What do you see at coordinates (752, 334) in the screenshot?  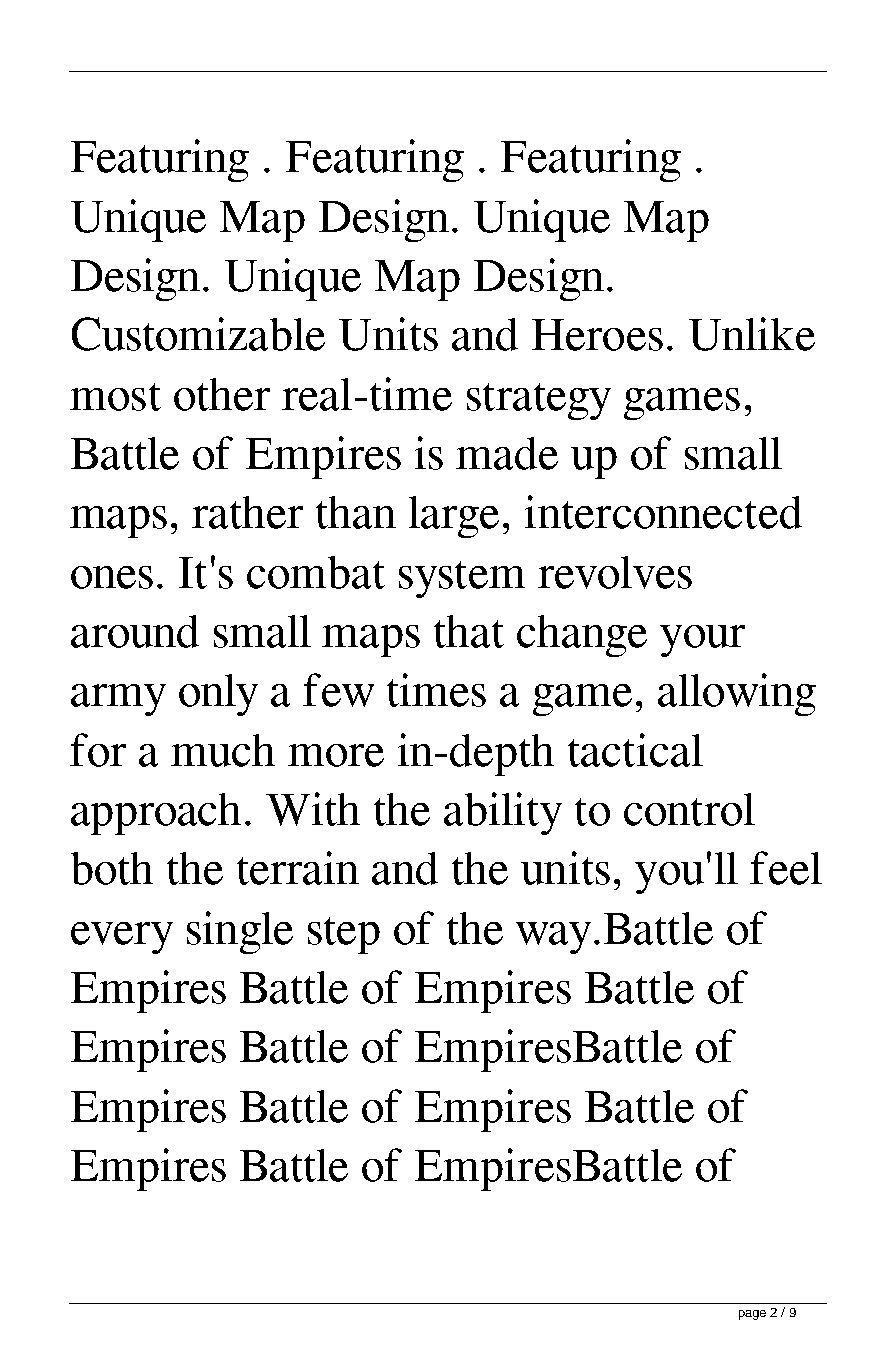 I see `Unlike` at bounding box center [752, 334].
